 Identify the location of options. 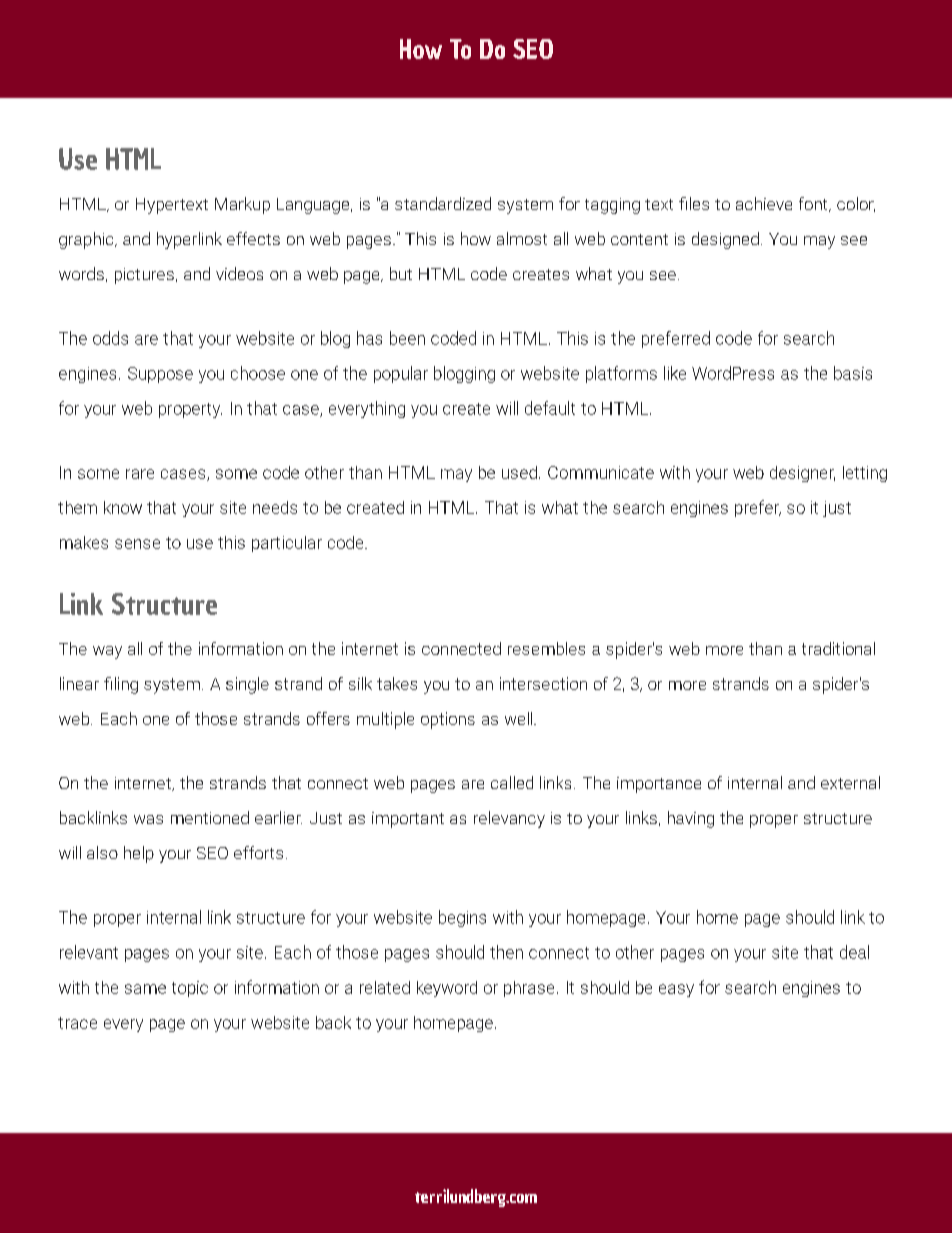
(448, 720).
